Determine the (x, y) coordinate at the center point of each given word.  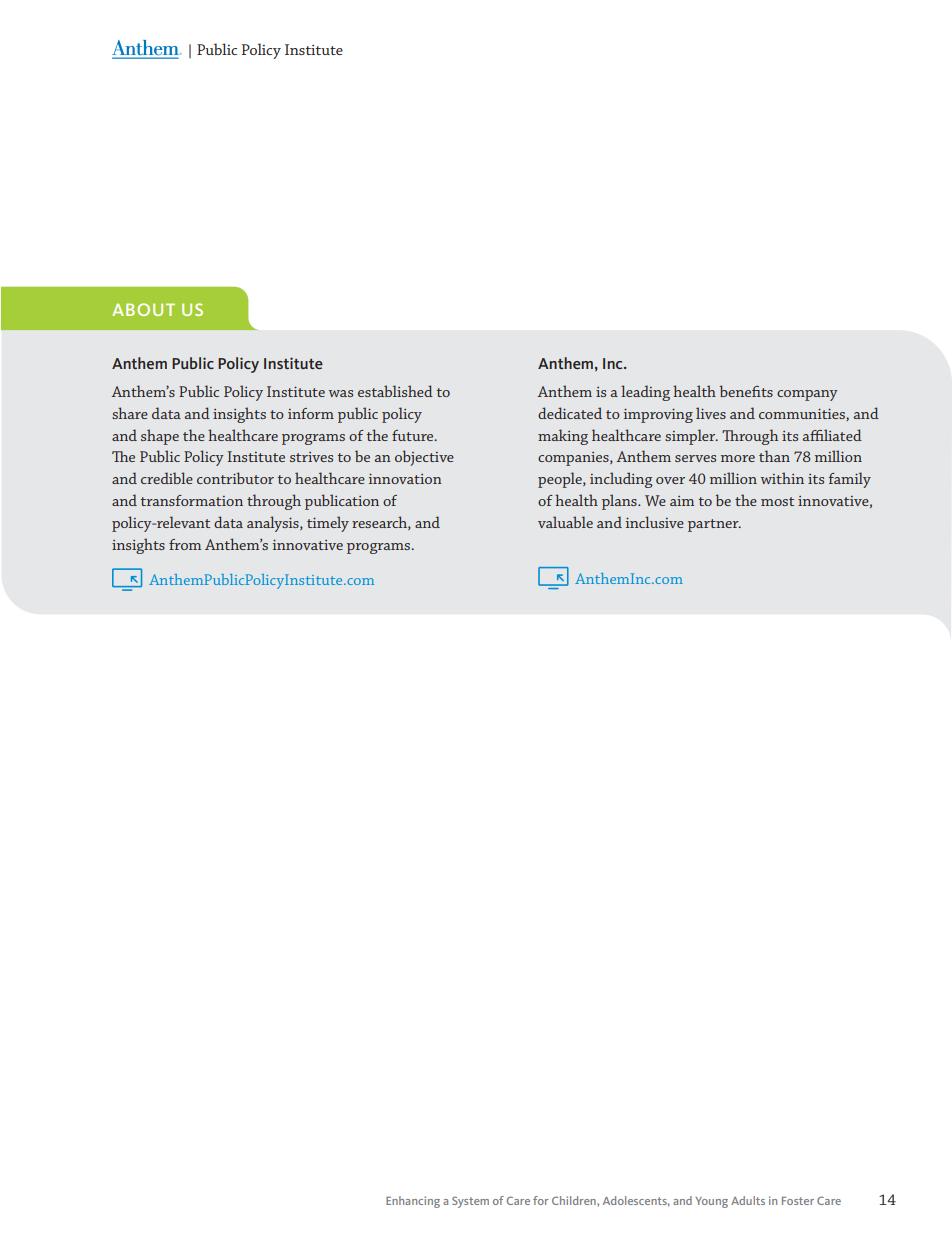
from (185, 544)
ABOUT (143, 309)
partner (714, 525)
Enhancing (413, 1202)
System (470, 1202)
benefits (746, 391)
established (395, 391)
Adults (748, 1200)
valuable (565, 522)
